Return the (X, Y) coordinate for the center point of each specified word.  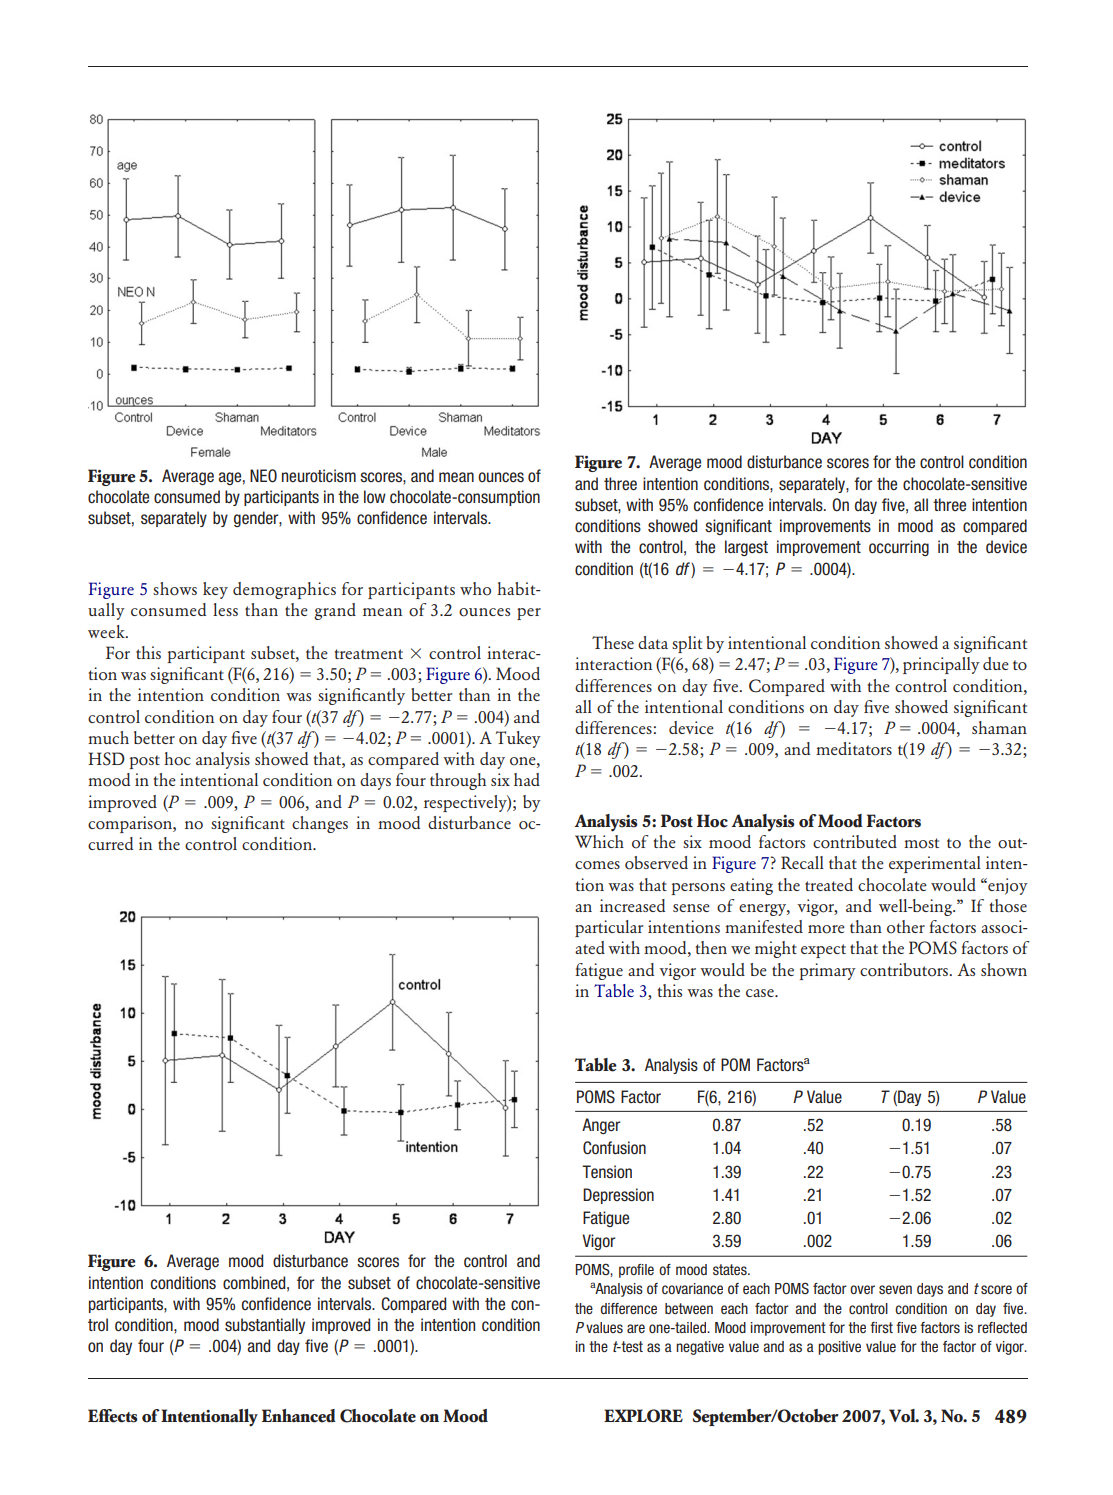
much (108, 737)
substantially (265, 1326)
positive (839, 1348)
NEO (263, 476)
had (527, 779)
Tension (607, 1172)
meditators (854, 749)
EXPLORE (643, 1416)
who (475, 589)
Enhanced (299, 1416)
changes (320, 824)
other (906, 927)
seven (895, 1289)
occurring (899, 548)
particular (609, 928)
